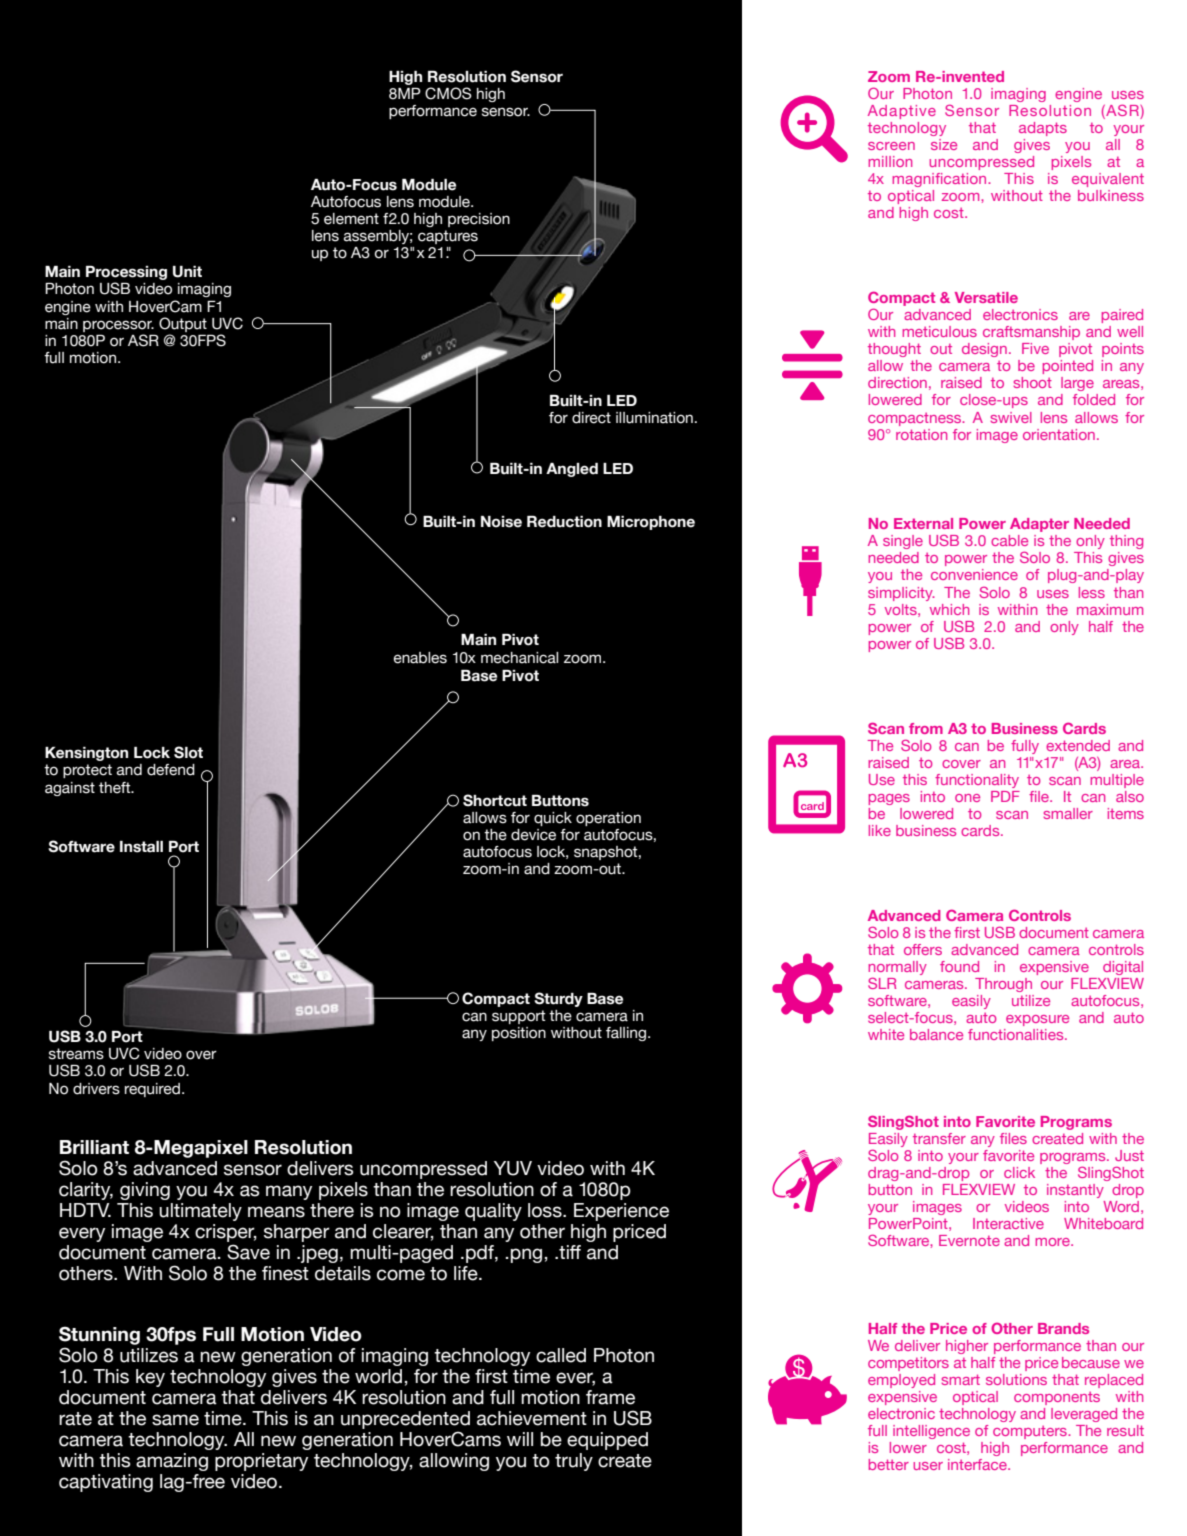 The width and height of the image is (1187, 1536). I want to click on defend, so click(171, 770).
